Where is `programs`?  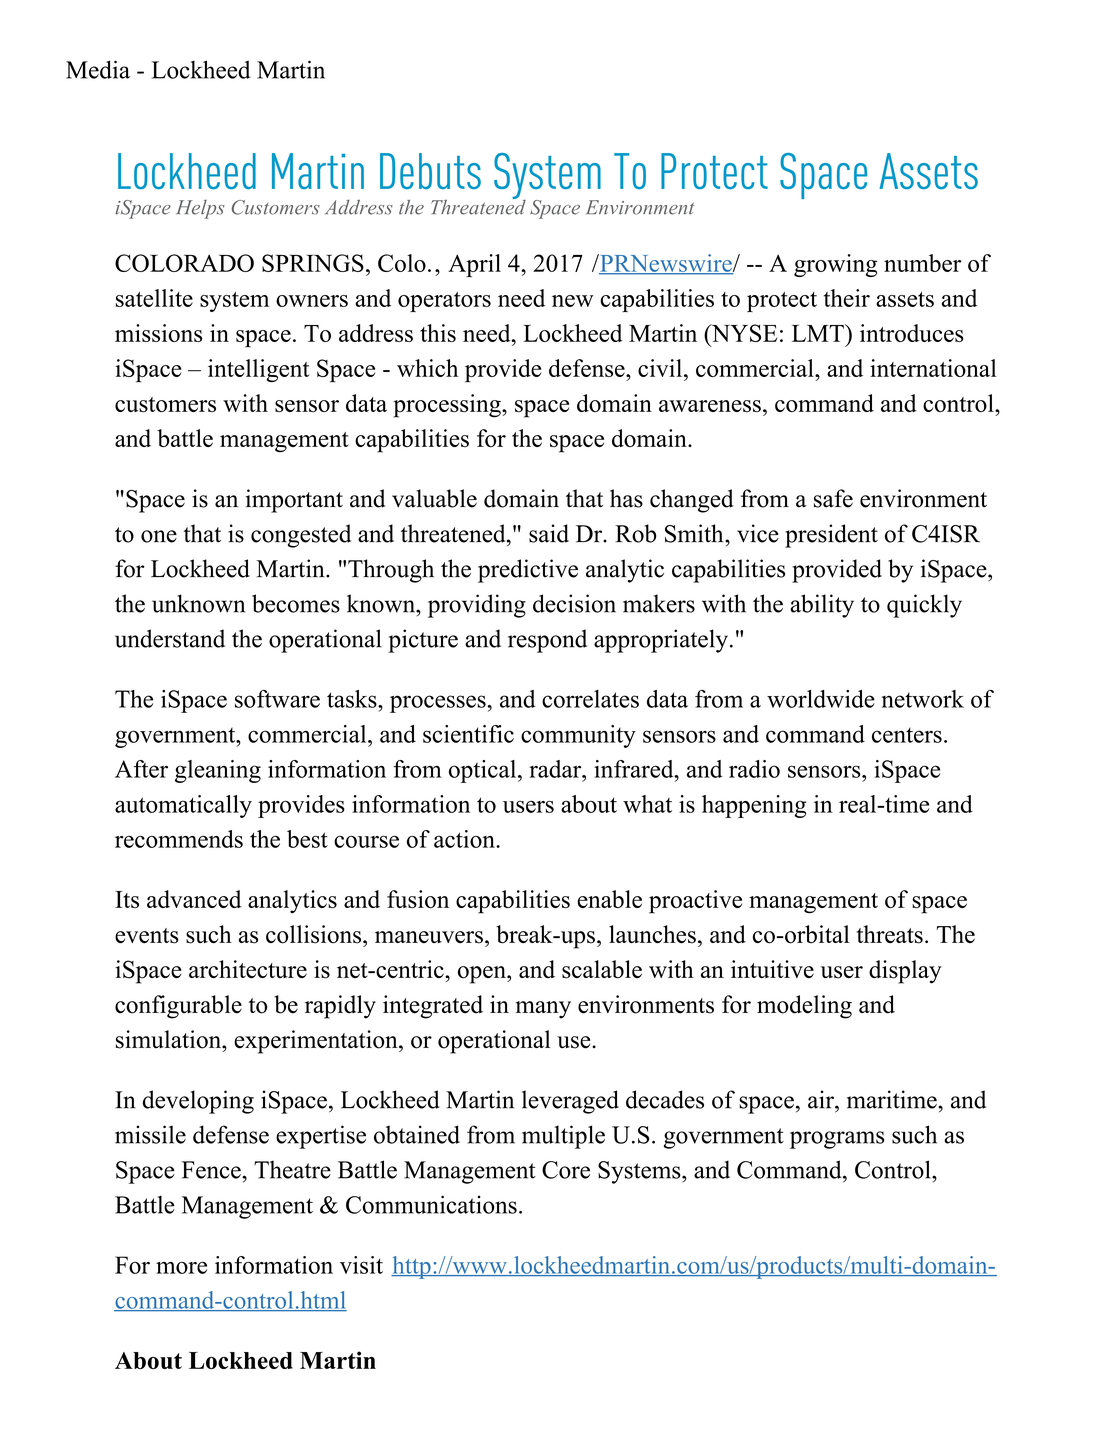 programs is located at coordinates (837, 1140).
